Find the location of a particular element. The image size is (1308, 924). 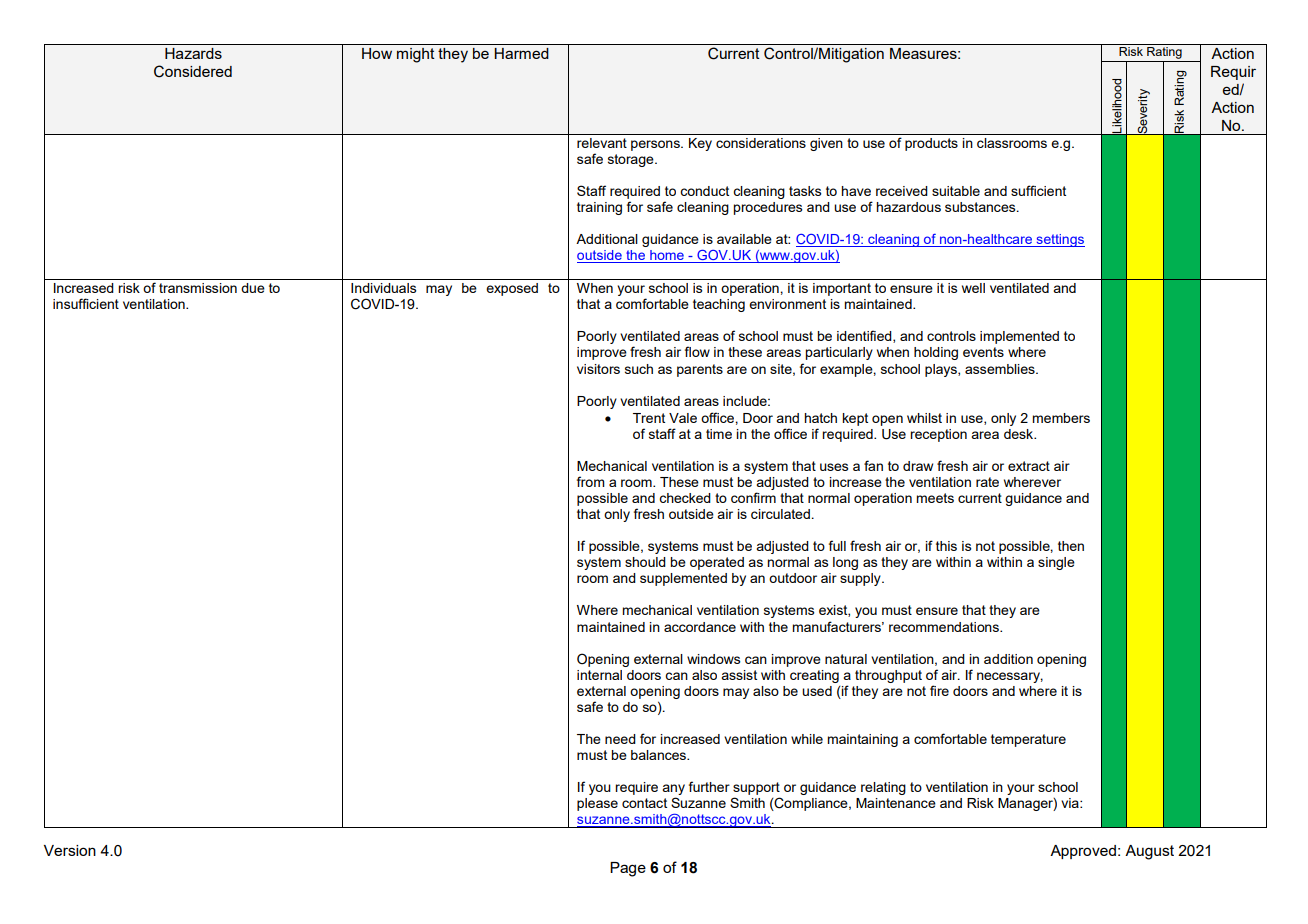

Page is located at coordinates (628, 869).
